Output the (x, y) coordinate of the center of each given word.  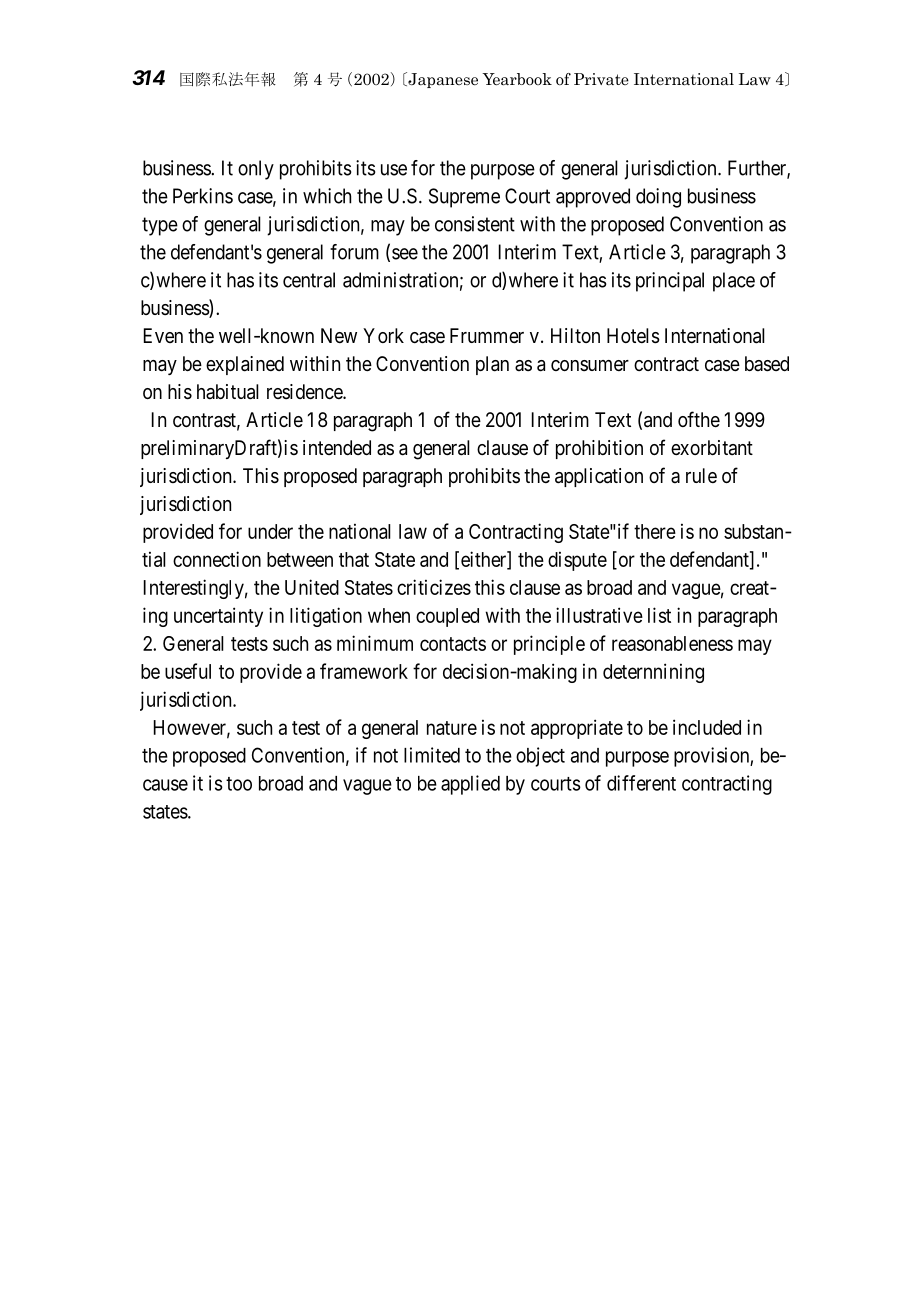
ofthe (699, 419)
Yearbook (517, 79)
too (239, 784)
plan (492, 365)
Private (601, 79)
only (256, 170)
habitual (228, 392)
